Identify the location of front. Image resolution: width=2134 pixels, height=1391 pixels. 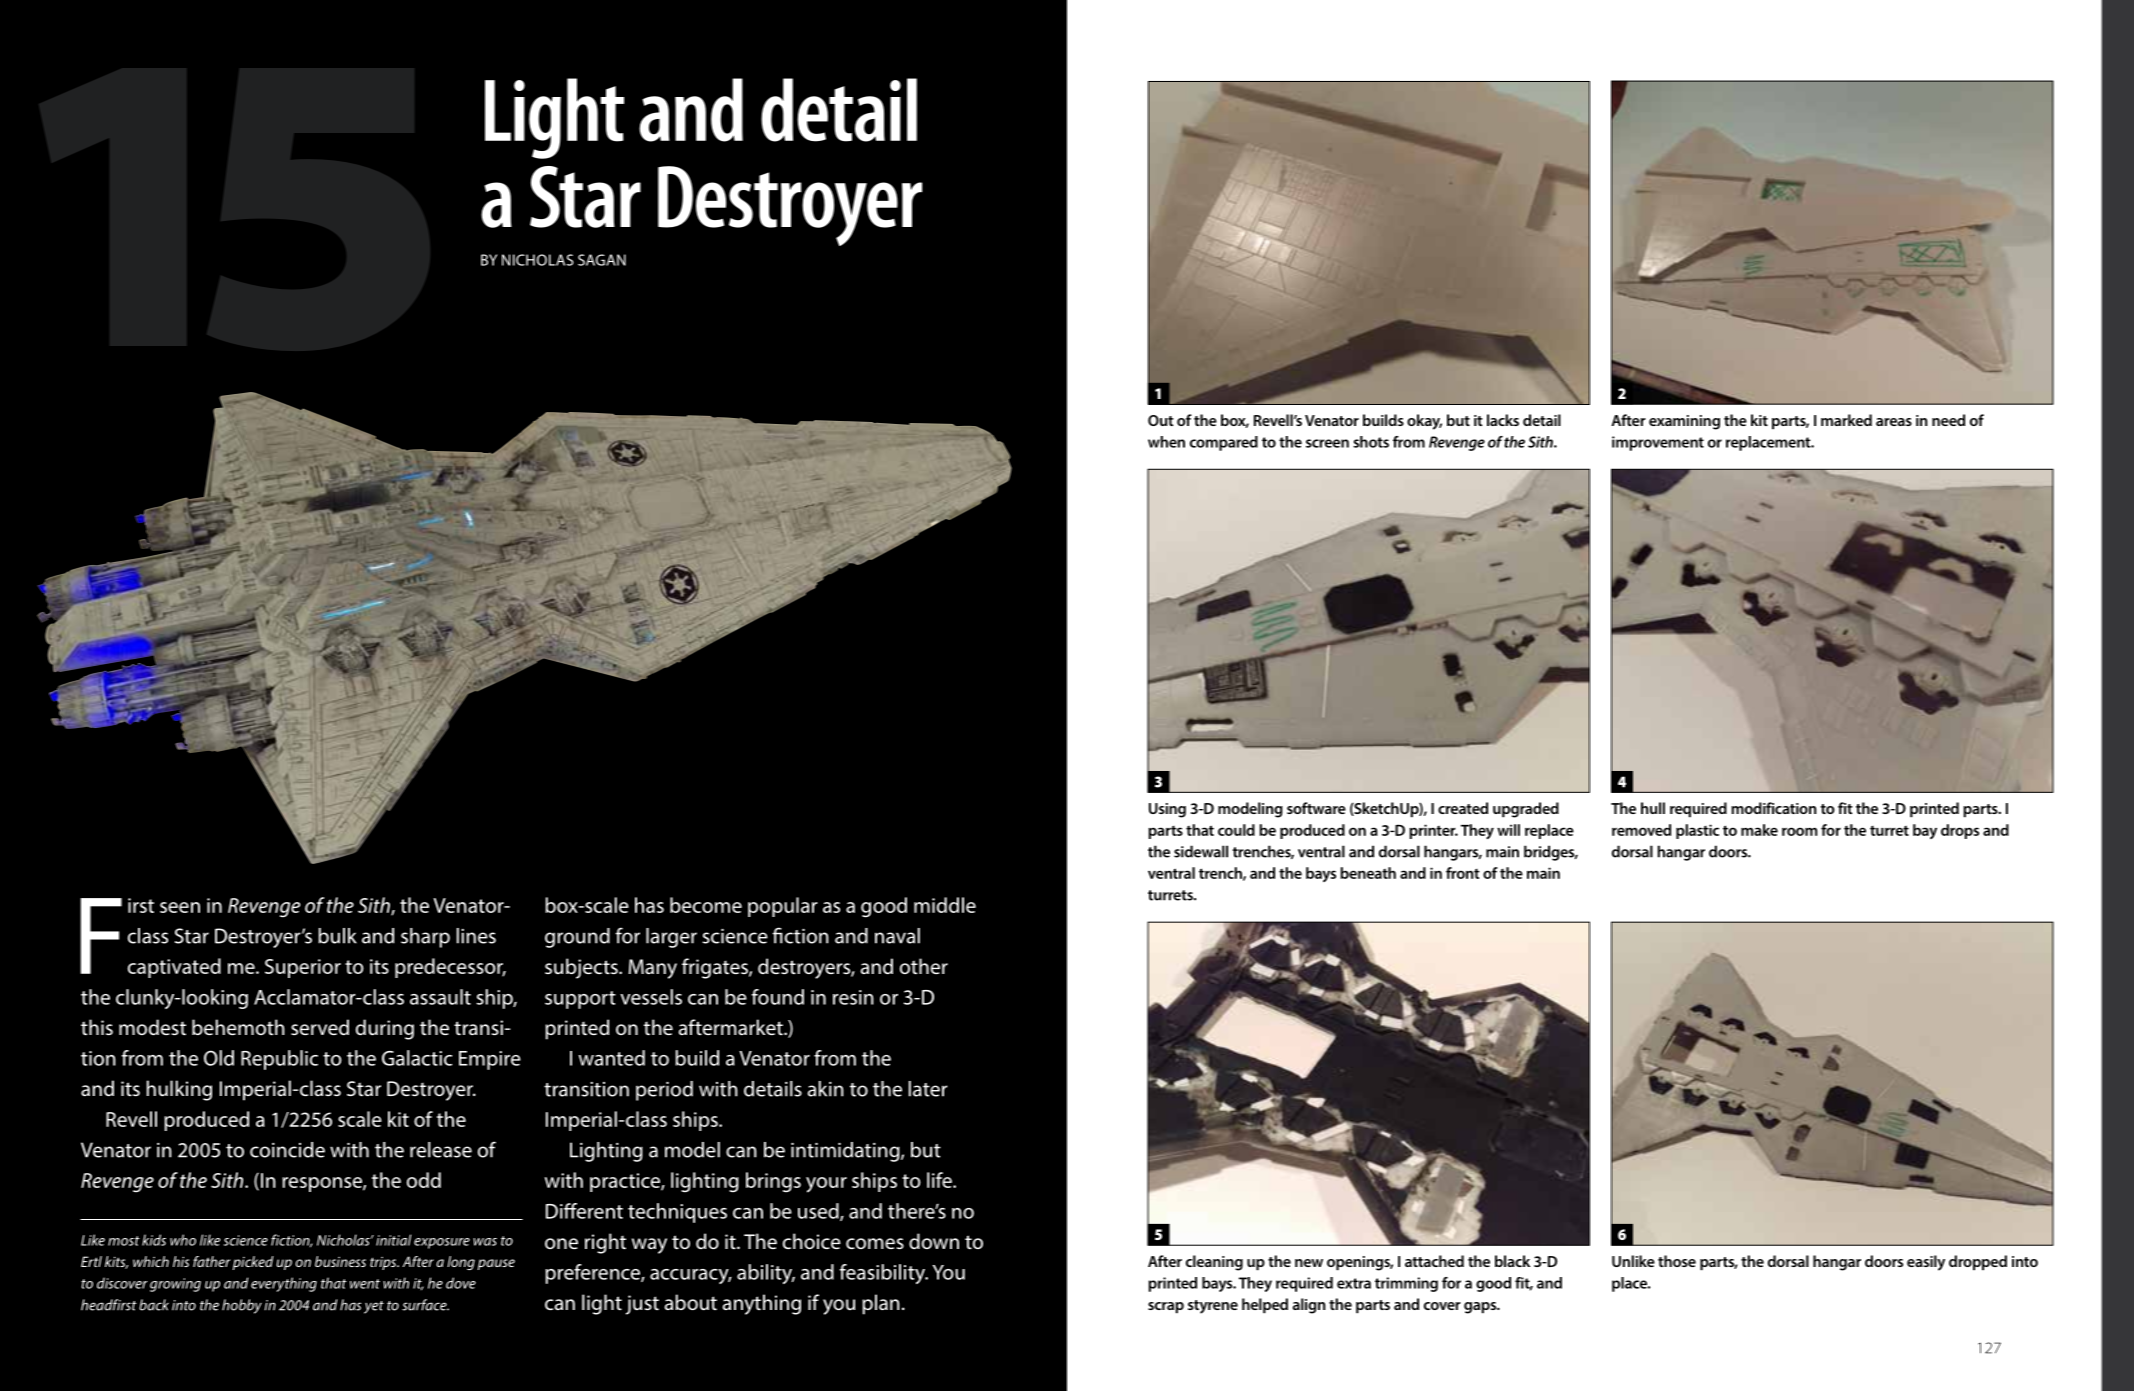
(1463, 873).
